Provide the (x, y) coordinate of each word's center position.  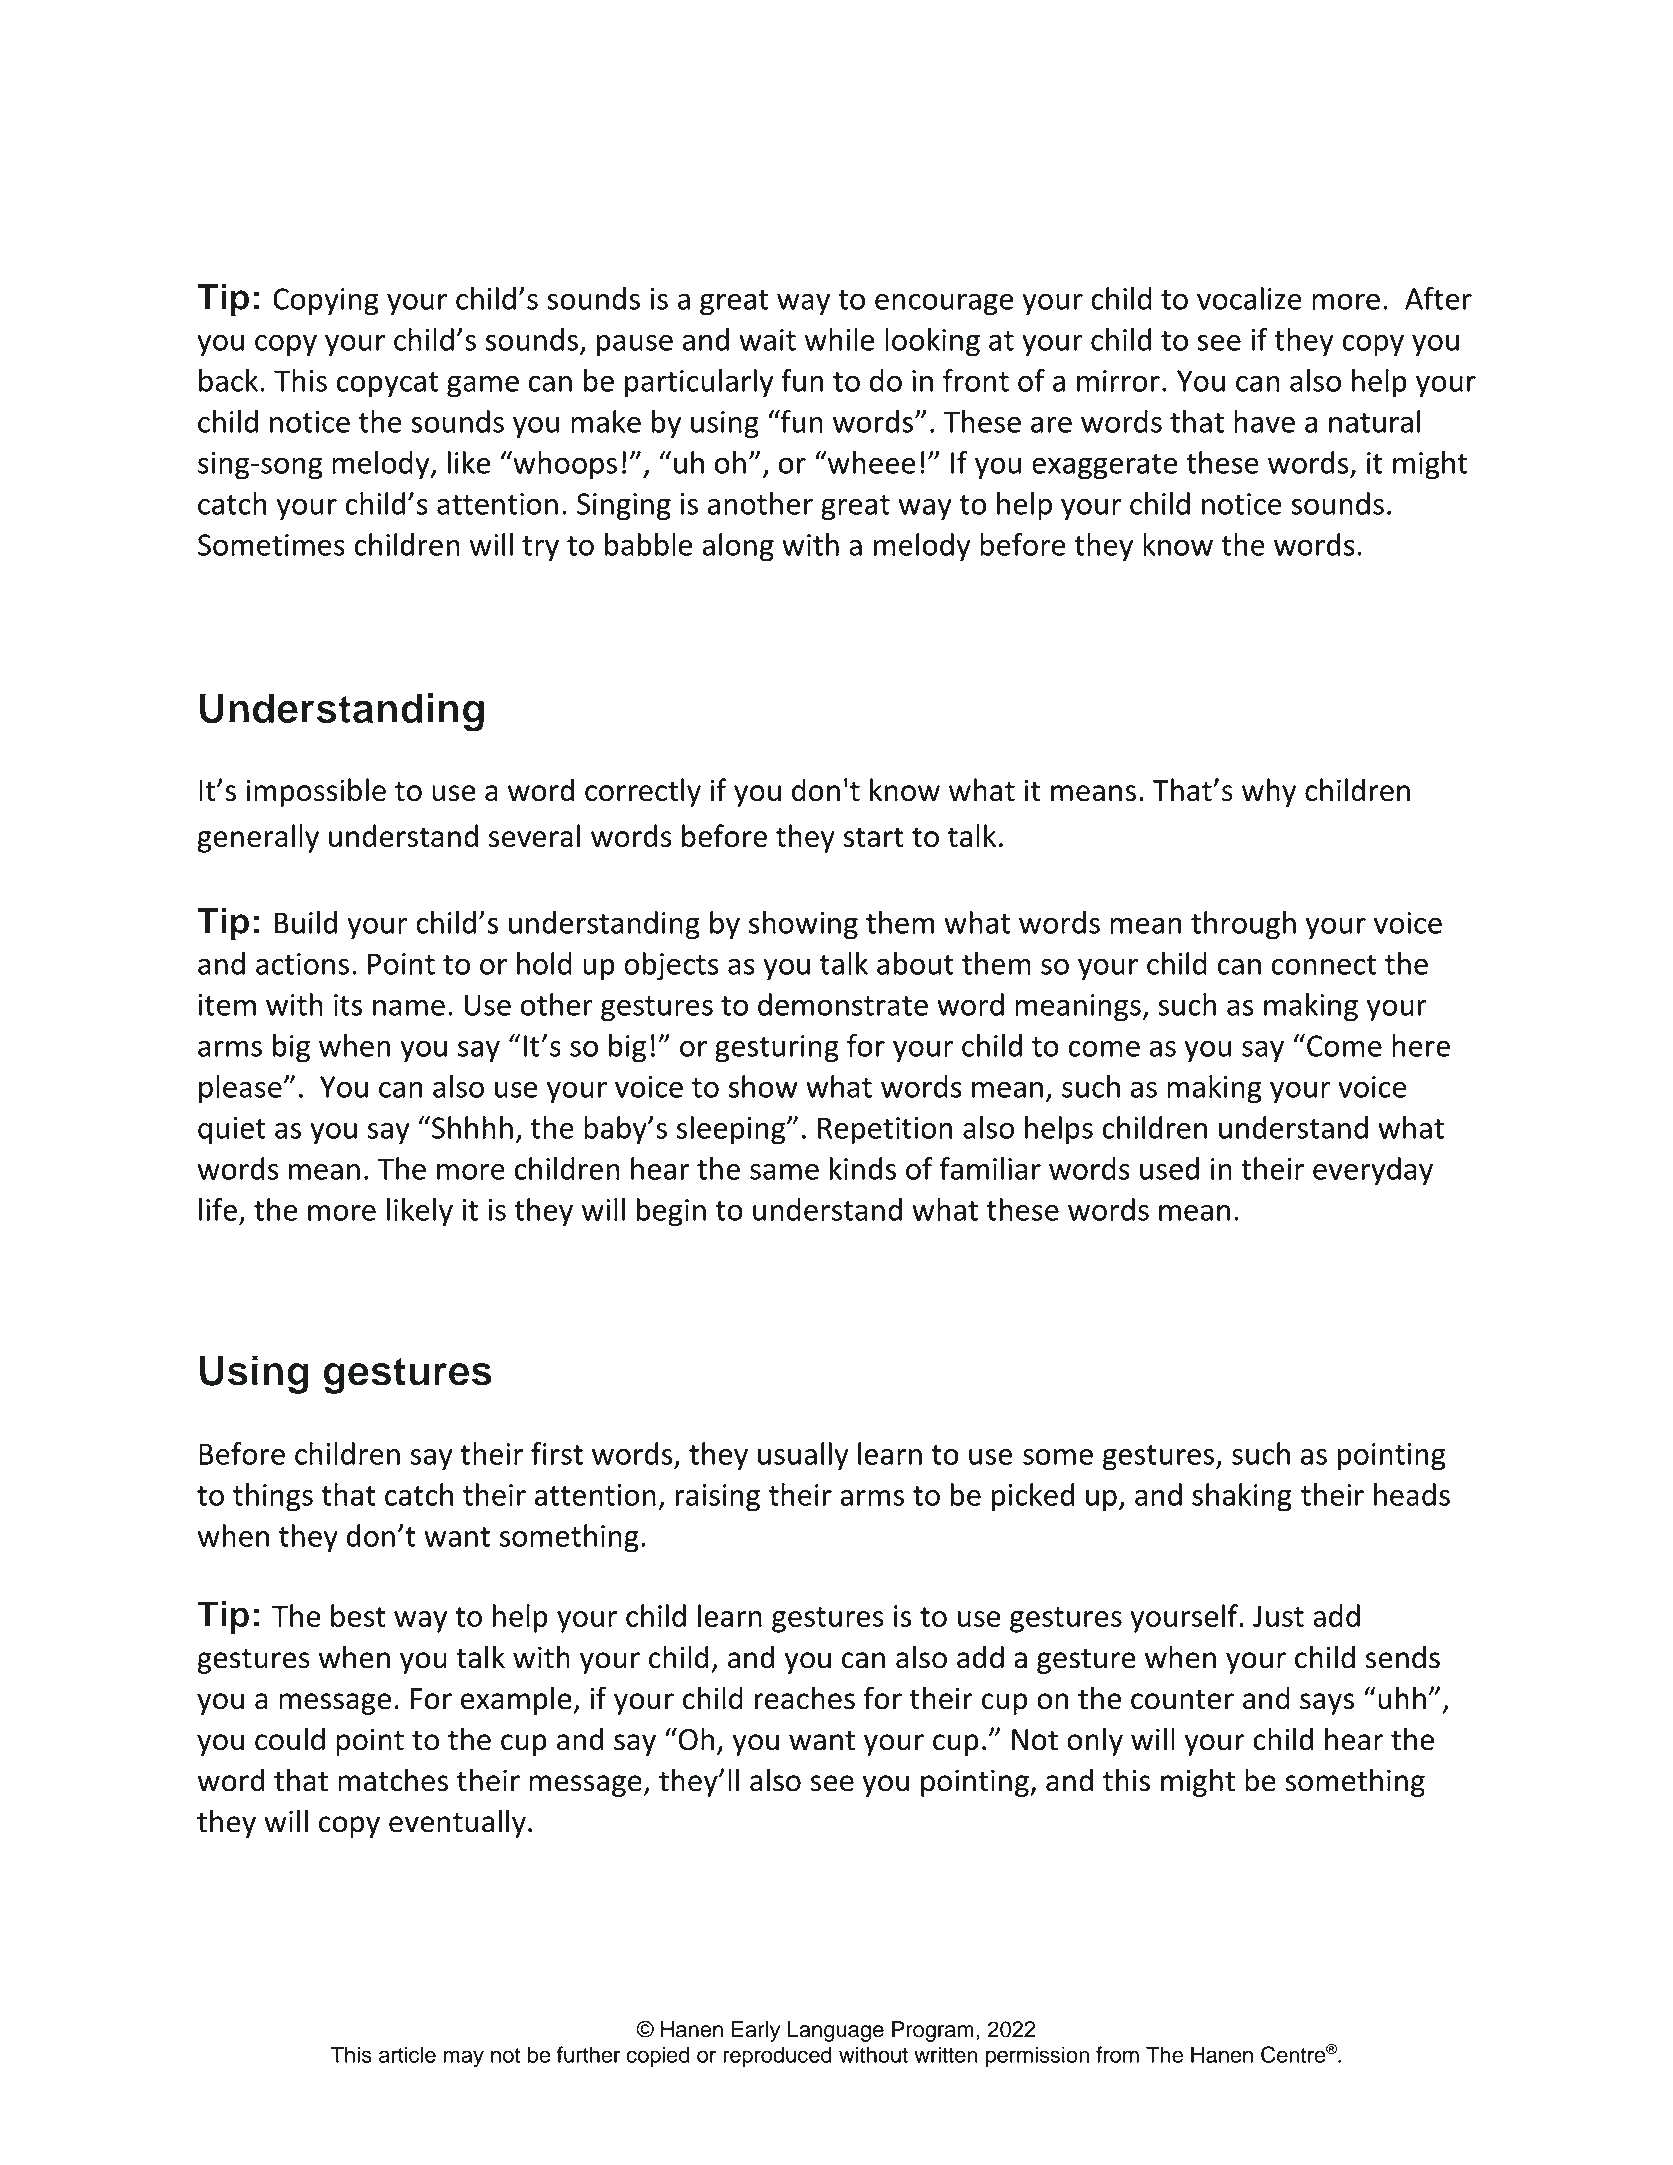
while (839, 339)
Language (836, 2031)
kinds (863, 1168)
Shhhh (471, 1127)
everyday (1373, 1171)
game (483, 387)
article (407, 2054)
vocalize (1249, 298)
